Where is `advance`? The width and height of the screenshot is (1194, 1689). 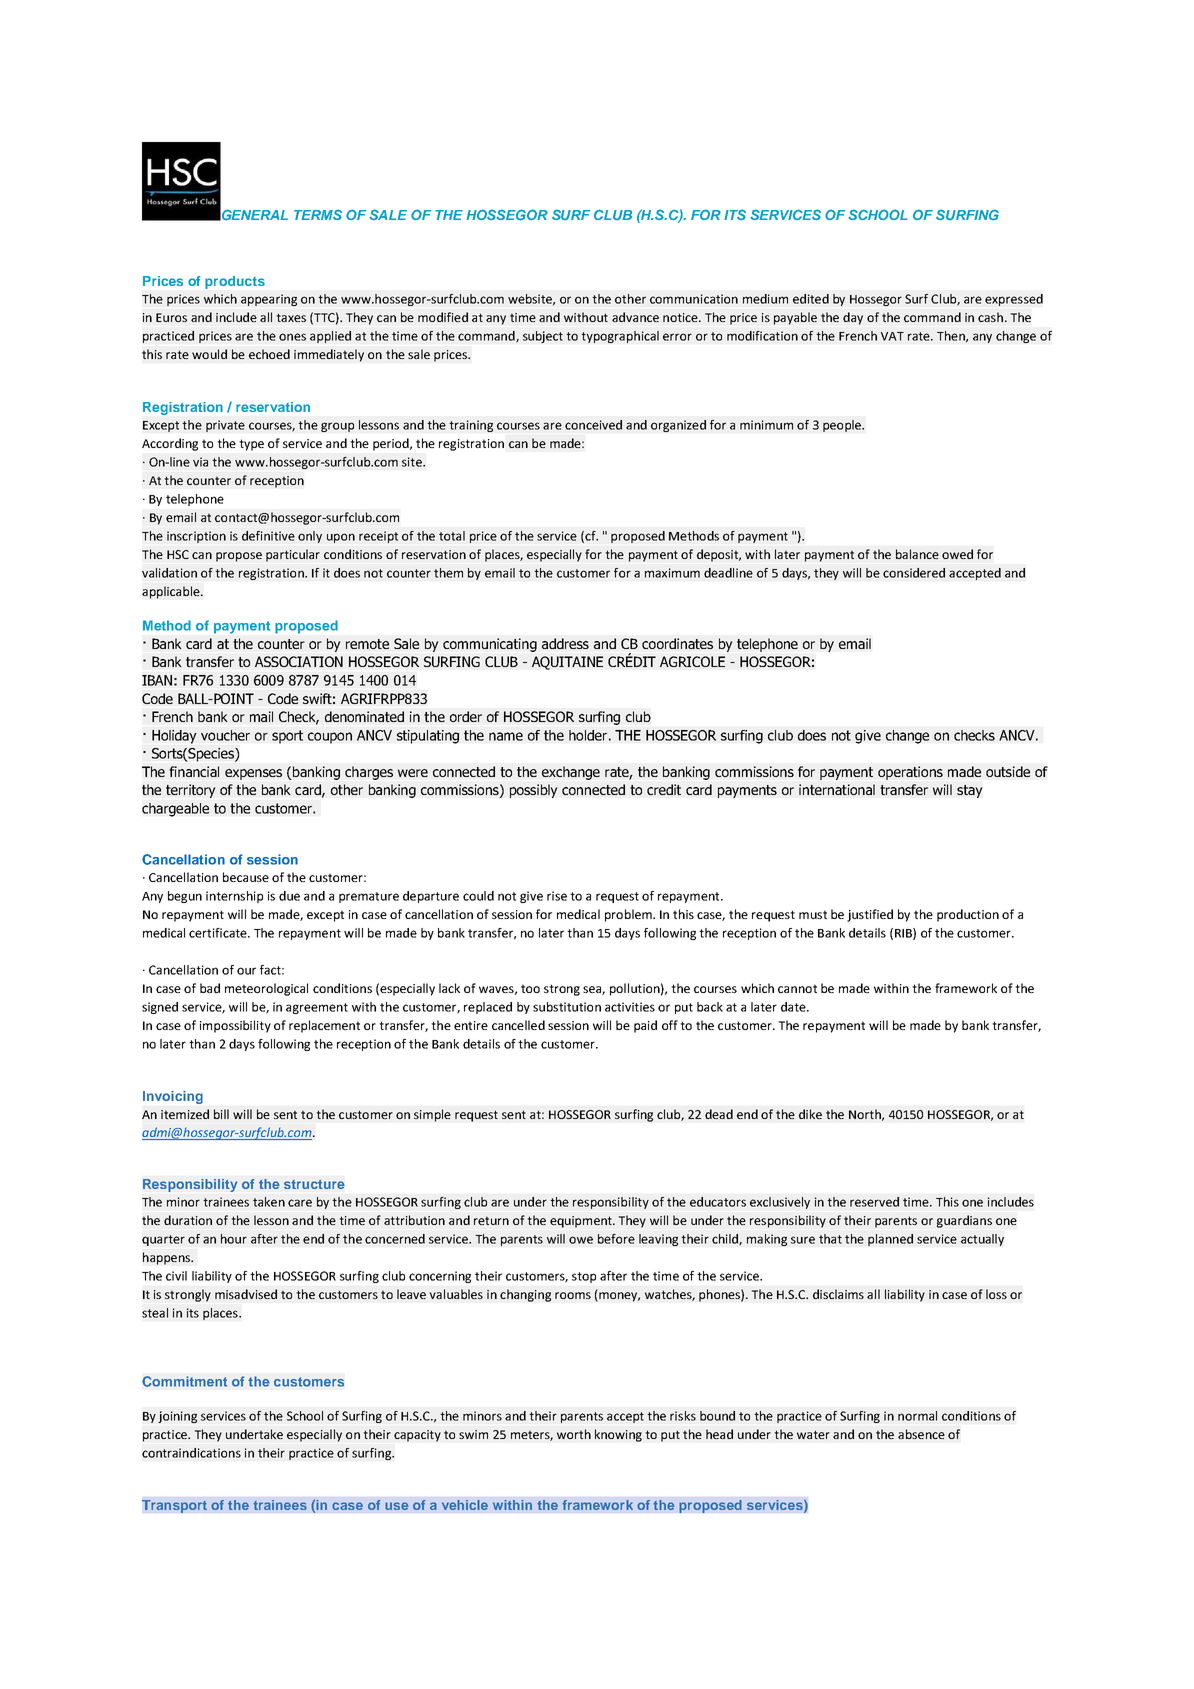 advance is located at coordinates (635, 317).
